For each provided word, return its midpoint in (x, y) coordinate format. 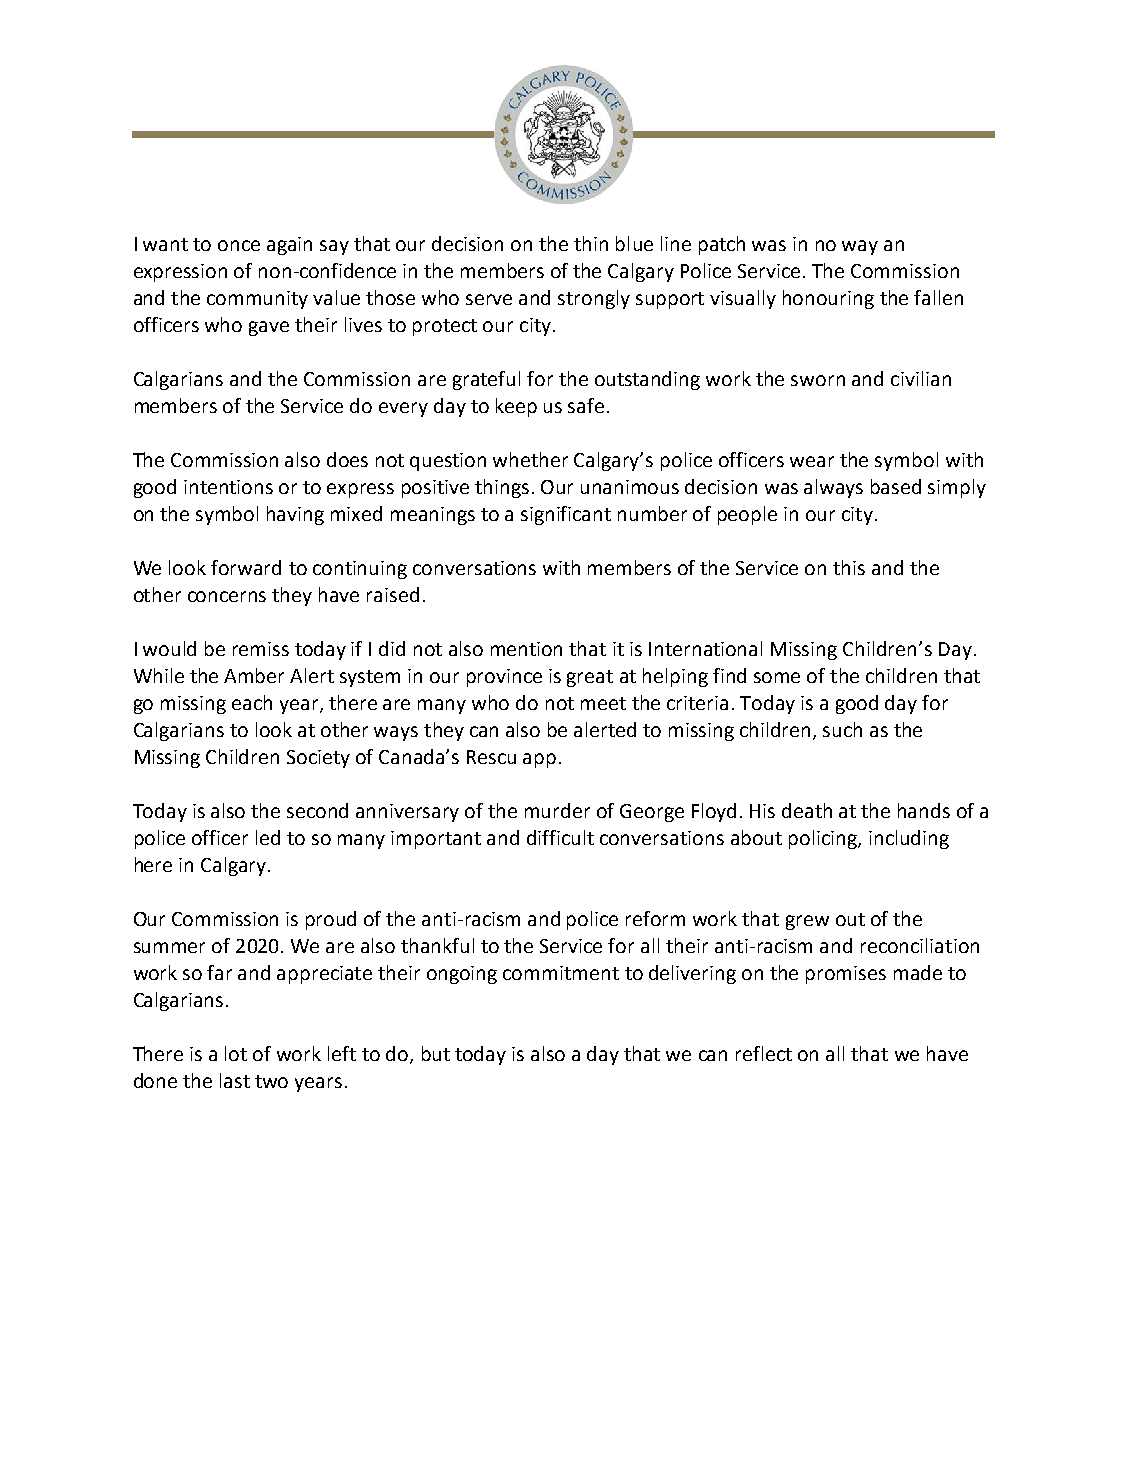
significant (566, 515)
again (289, 246)
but (436, 1053)
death (807, 810)
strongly (594, 299)
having (295, 515)
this (849, 567)
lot (236, 1053)
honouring (828, 299)
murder (557, 810)
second (317, 810)
